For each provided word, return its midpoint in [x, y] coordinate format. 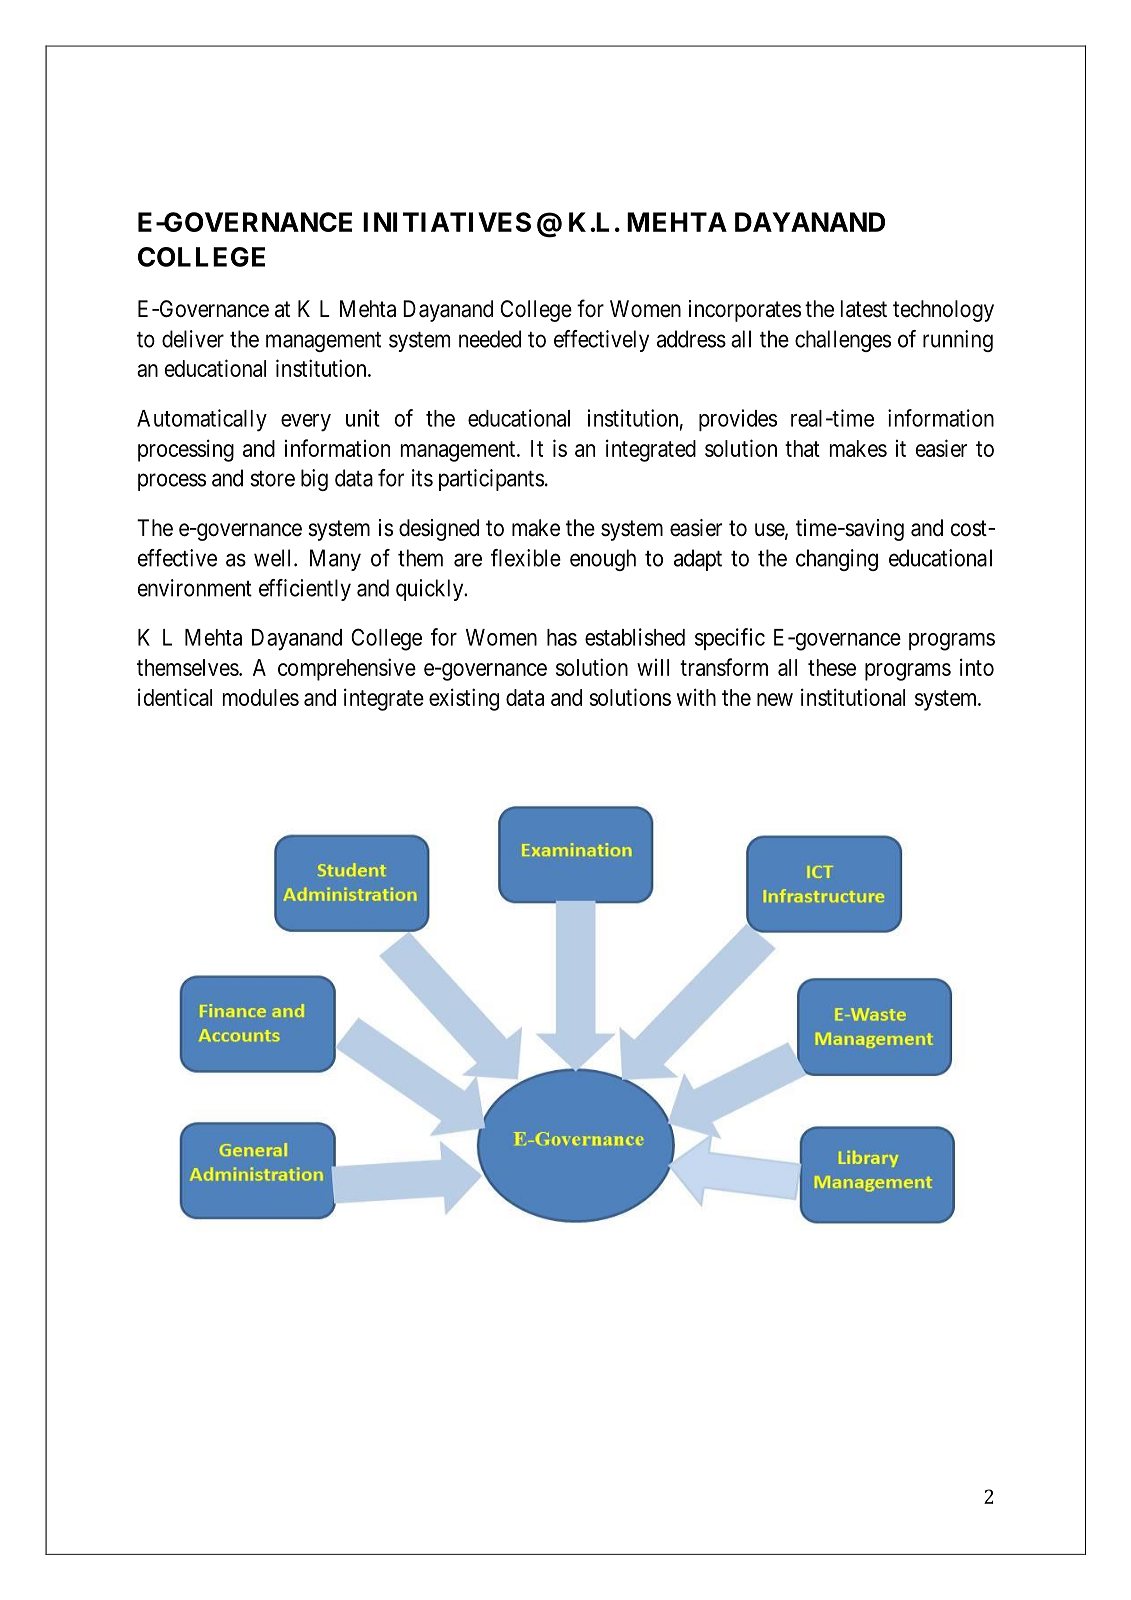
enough [603, 560]
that [802, 448]
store [272, 479]
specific [730, 639]
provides [738, 420]
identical [175, 697]
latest [864, 309]
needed [490, 339]
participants [491, 480]
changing [837, 560]
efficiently [305, 590]
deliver [193, 339]
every [306, 423]
